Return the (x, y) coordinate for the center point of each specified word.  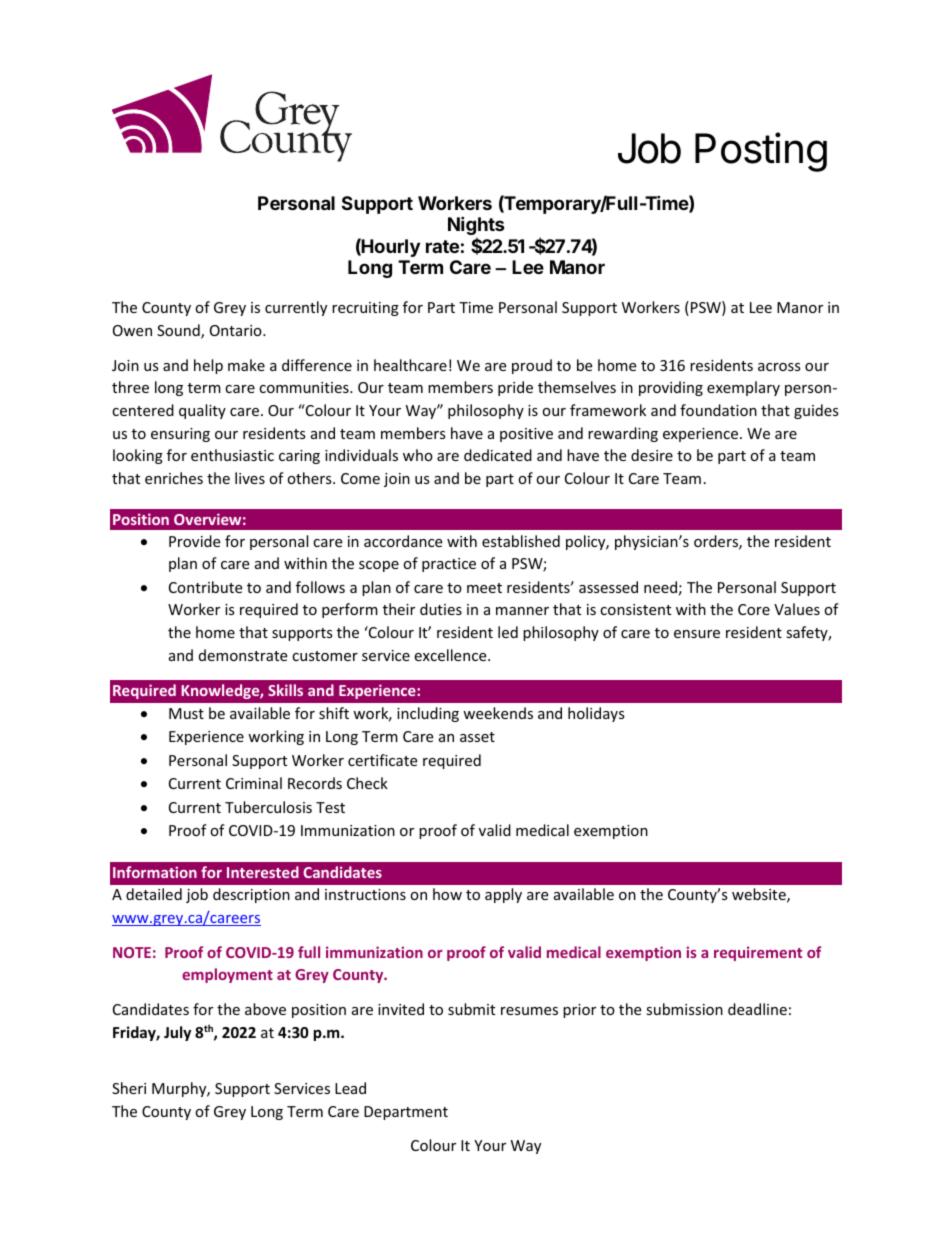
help (208, 366)
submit (471, 1009)
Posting (761, 152)
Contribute (205, 587)
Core (754, 609)
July (177, 1033)
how (447, 894)
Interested (263, 872)
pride (515, 388)
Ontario (237, 330)
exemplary (743, 388)
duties (441, 609)
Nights (476, 227)
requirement (758, 953)
